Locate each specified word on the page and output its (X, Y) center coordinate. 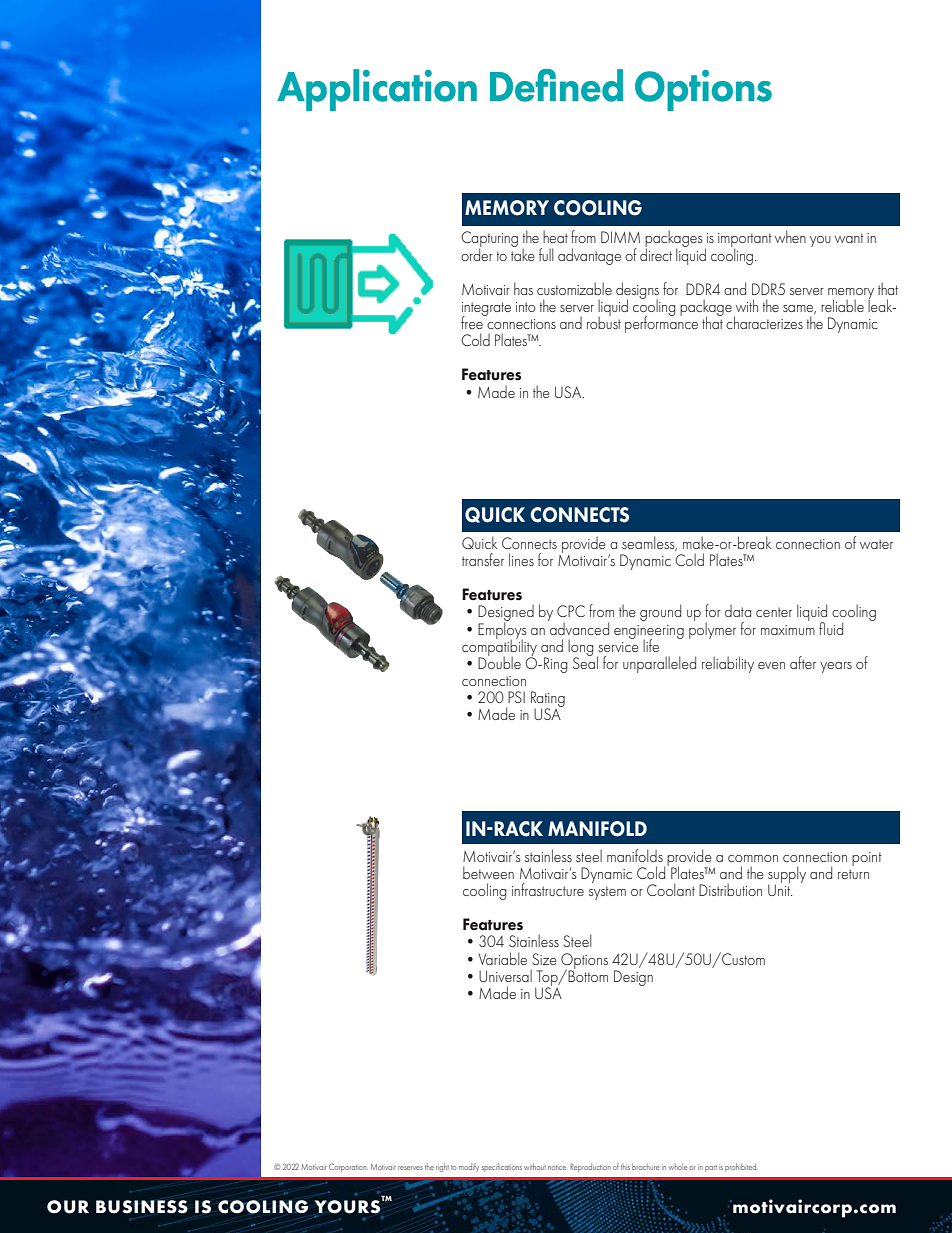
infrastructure (548, 889)
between (488, 872)
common (753, 858)
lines (521, 559)
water (876, 544)
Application (377, 90)
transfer (483, 559)
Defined (556, 85)
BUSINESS (142, 1207)
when (790, 236)
